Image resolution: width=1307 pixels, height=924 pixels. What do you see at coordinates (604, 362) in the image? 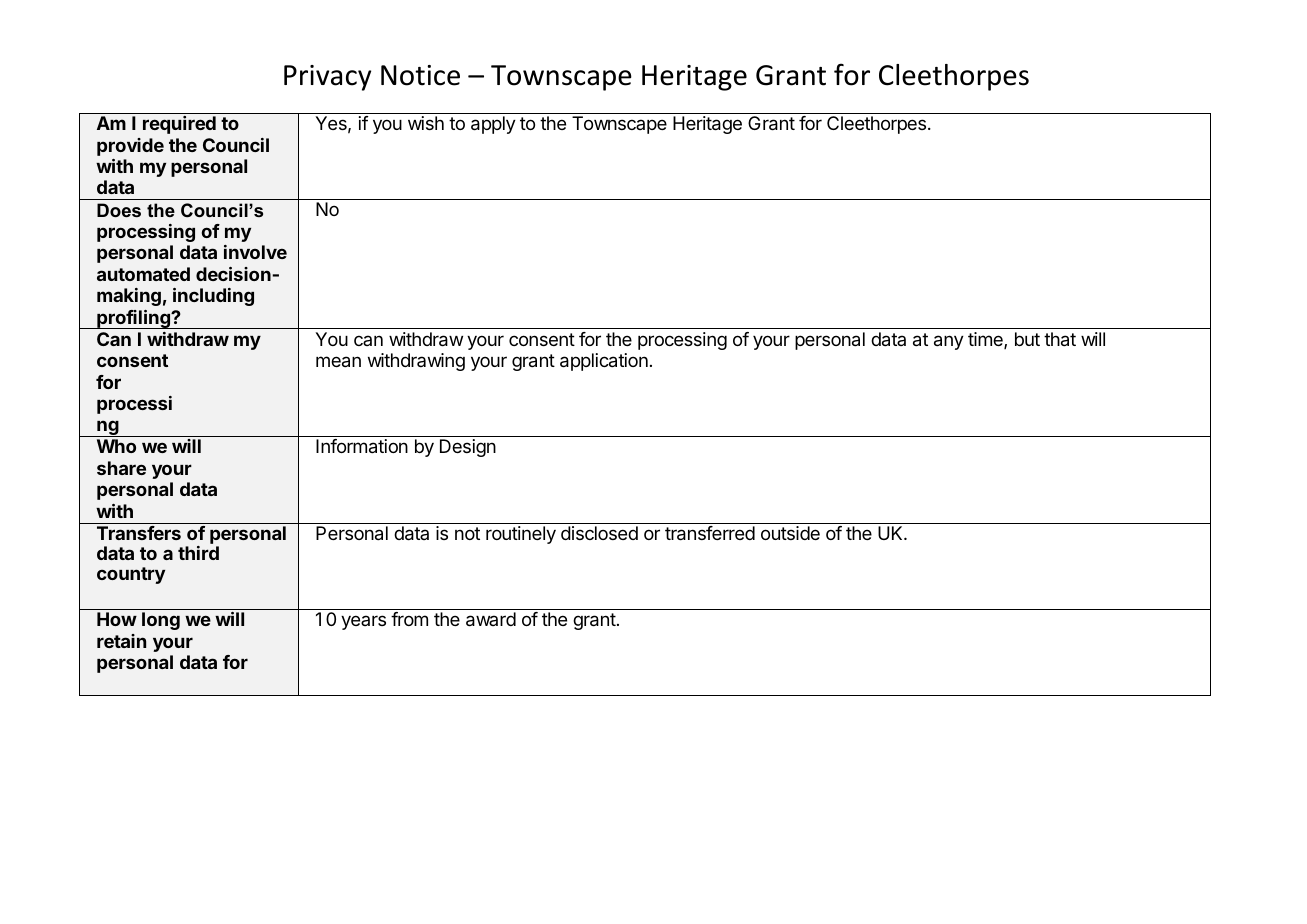
I see `application` at bounding box center [604, 362].
